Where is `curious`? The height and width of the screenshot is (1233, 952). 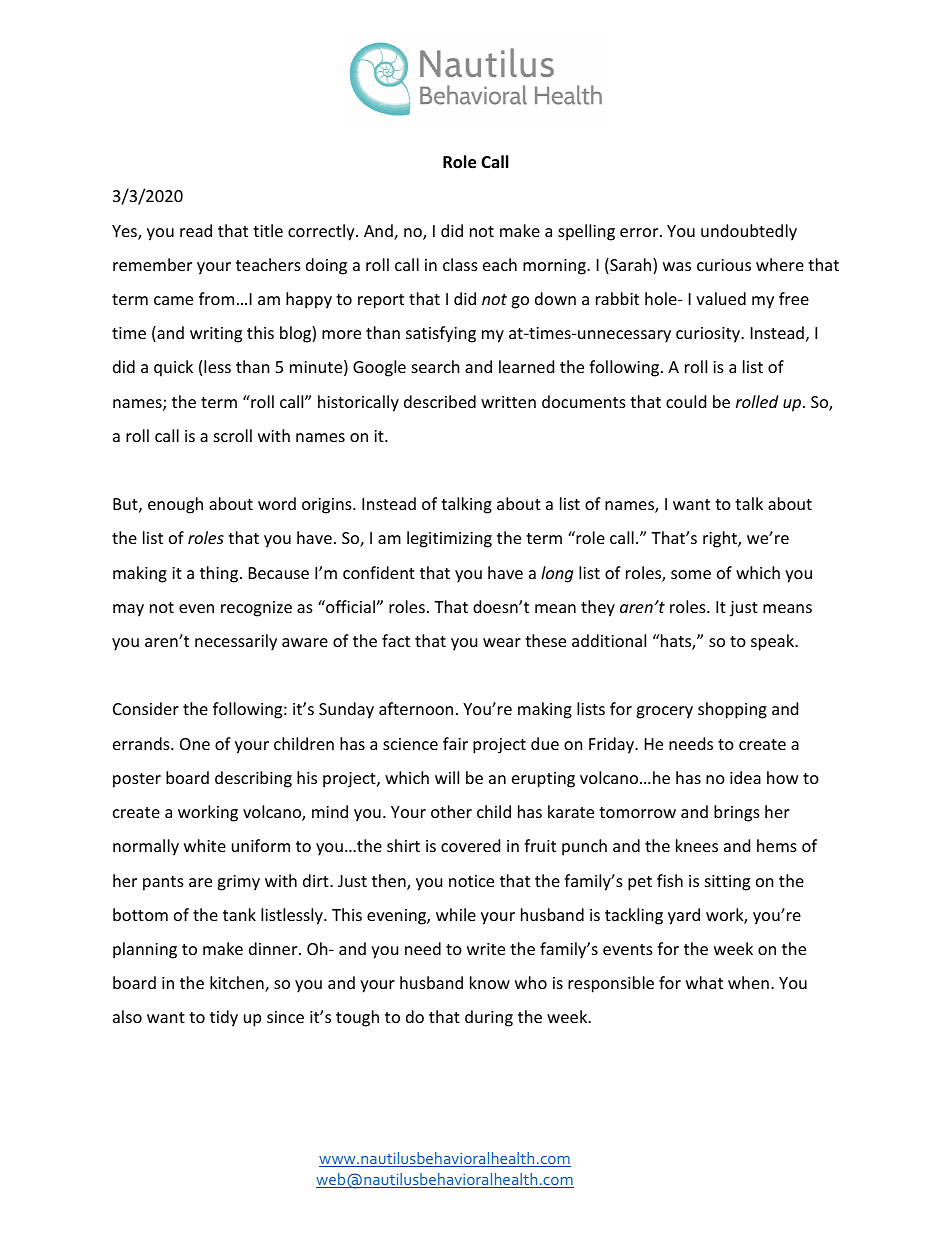
curious is located at coordinates (724, 265).
